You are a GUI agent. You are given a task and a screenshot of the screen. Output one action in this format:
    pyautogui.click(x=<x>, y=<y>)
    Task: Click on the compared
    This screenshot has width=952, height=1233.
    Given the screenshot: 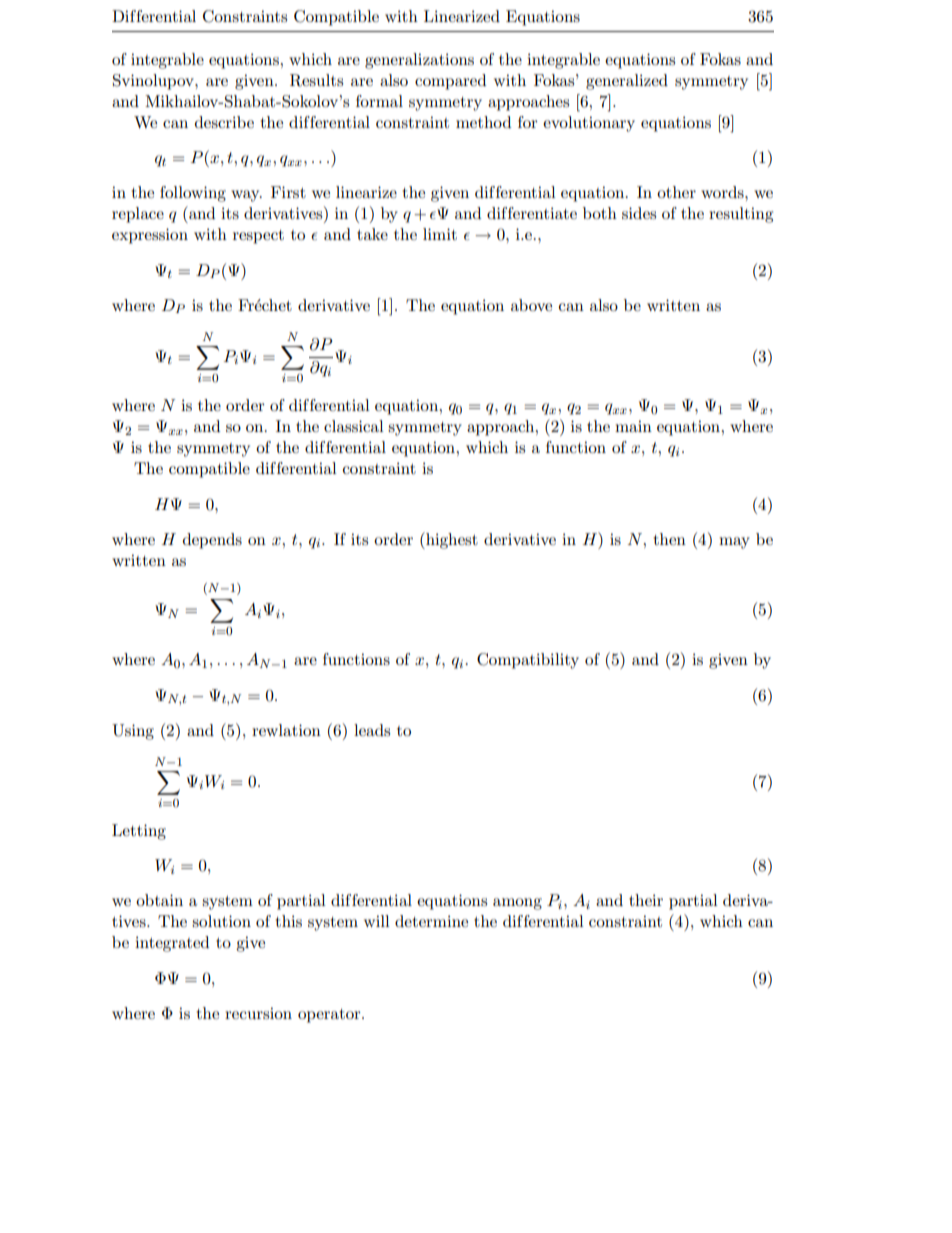 What is the action you would take?
    pyautogui.click(x=450, y=82)
